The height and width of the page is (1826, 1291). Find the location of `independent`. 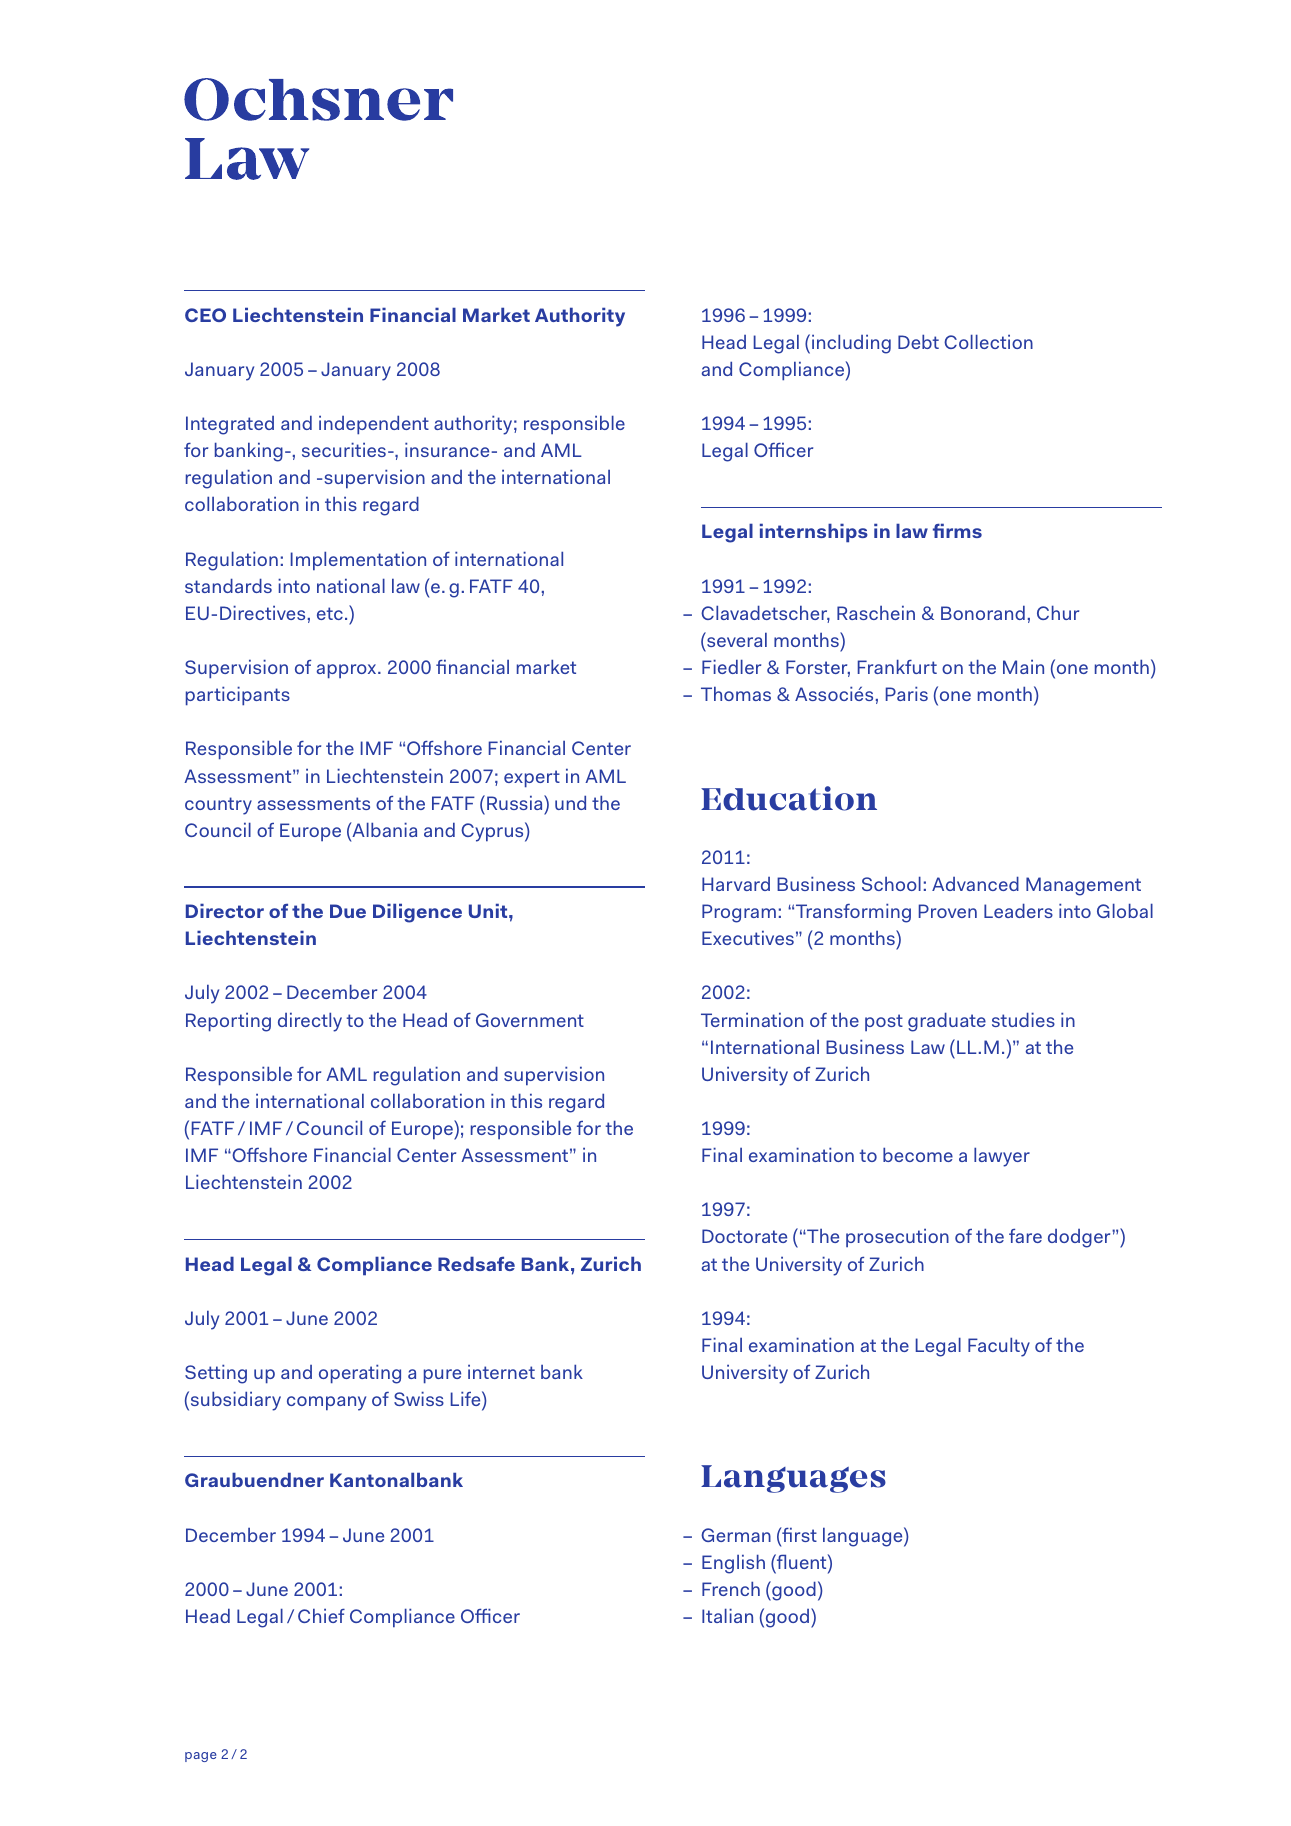

independent is located at coordinates (374, 425).
